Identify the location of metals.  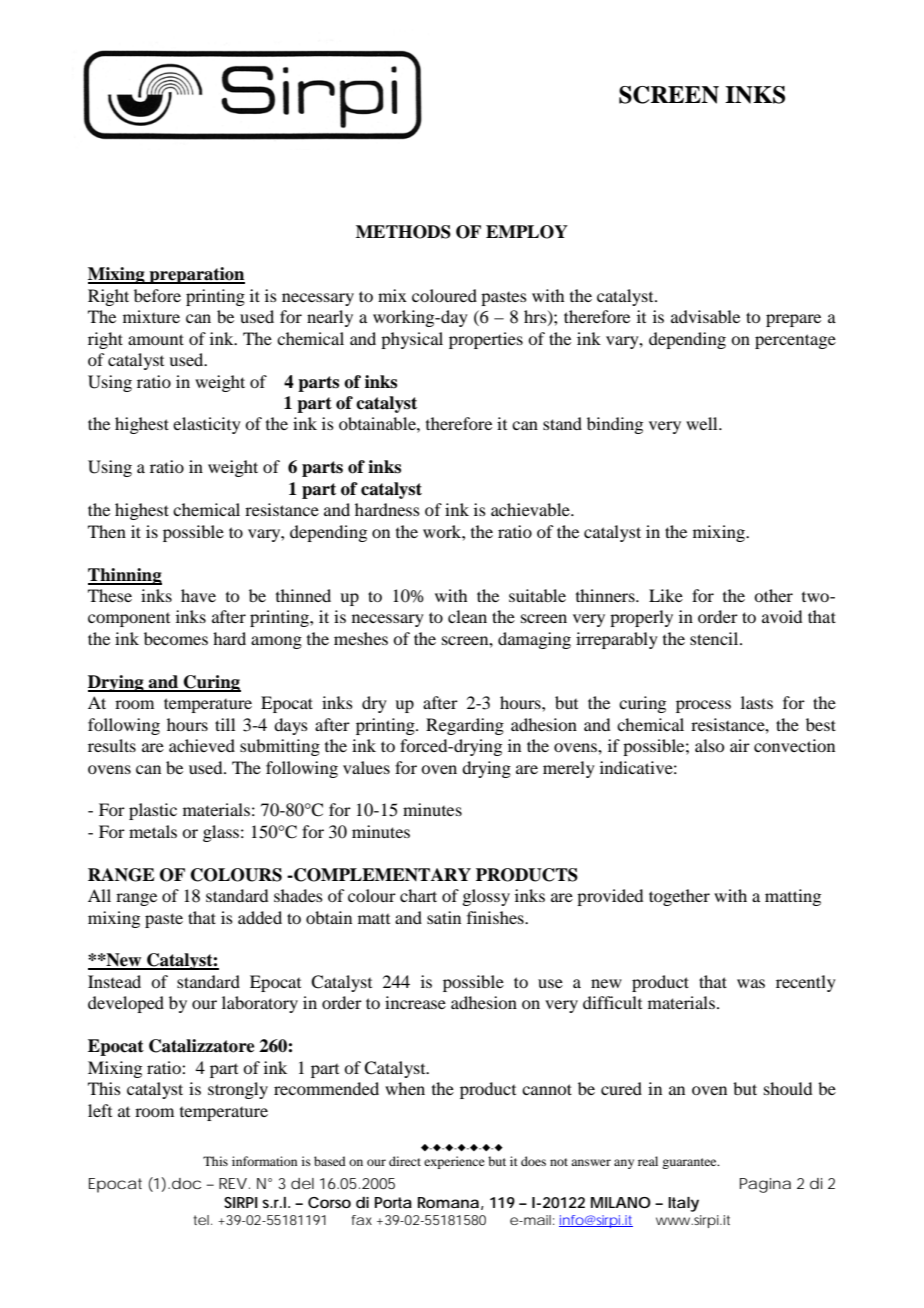
(153, 831).
